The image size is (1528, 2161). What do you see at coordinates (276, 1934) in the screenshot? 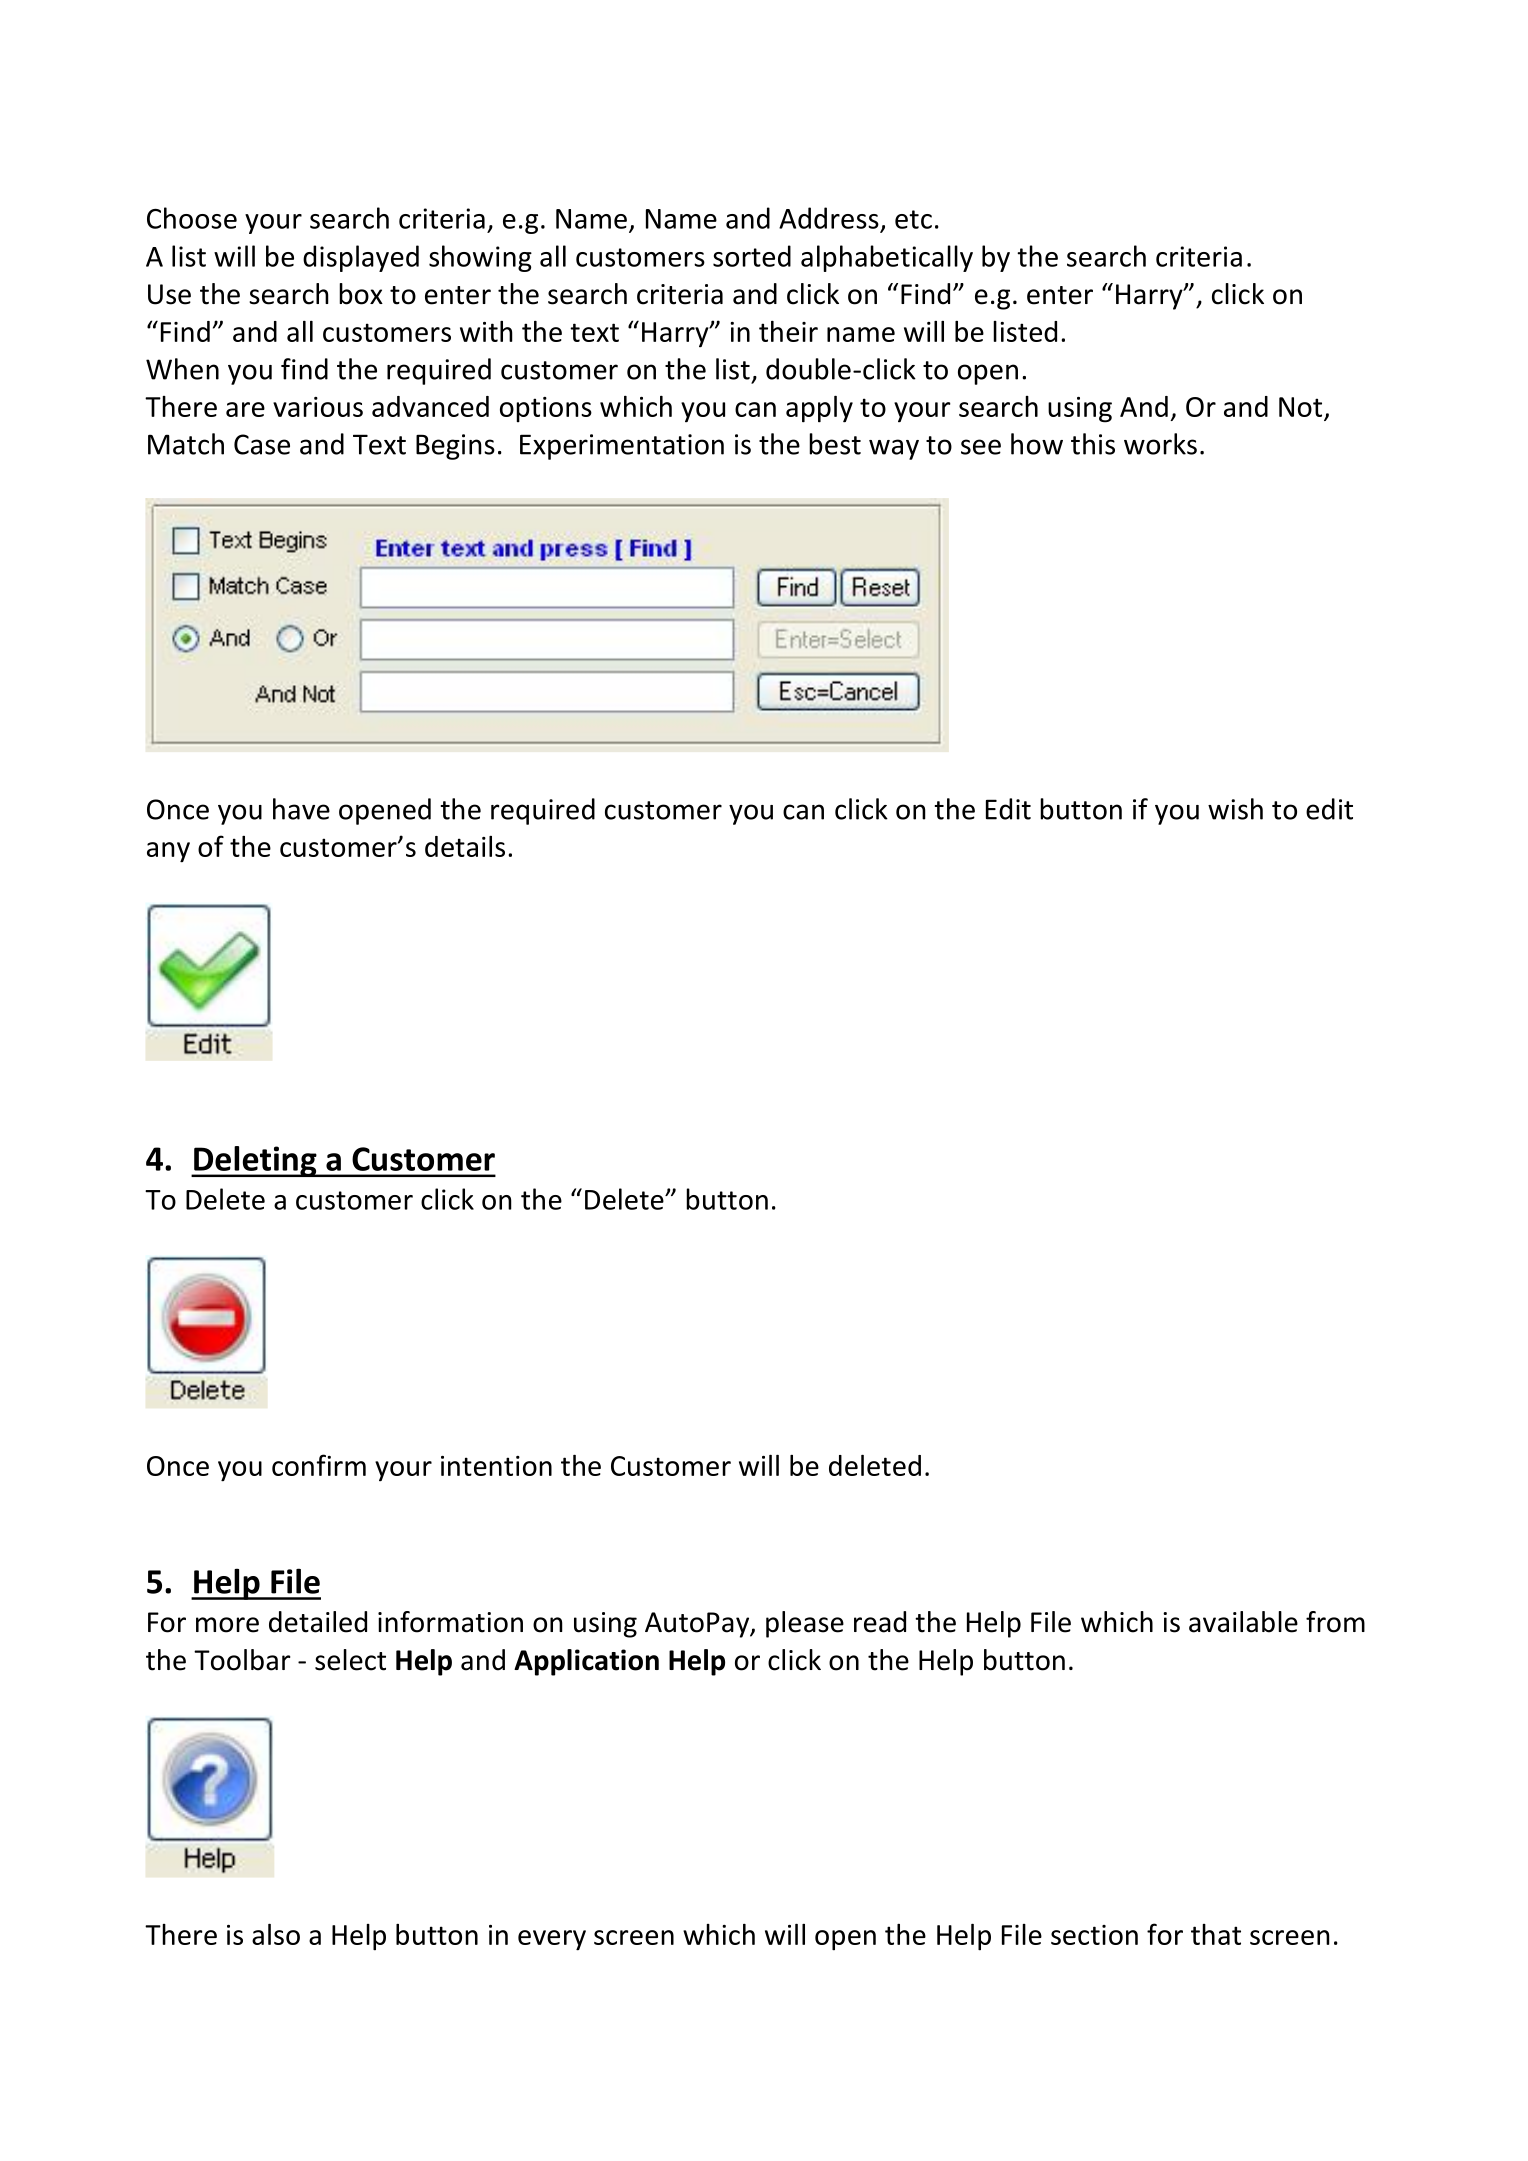
I see `also` at bounding box center [276, 1934].
